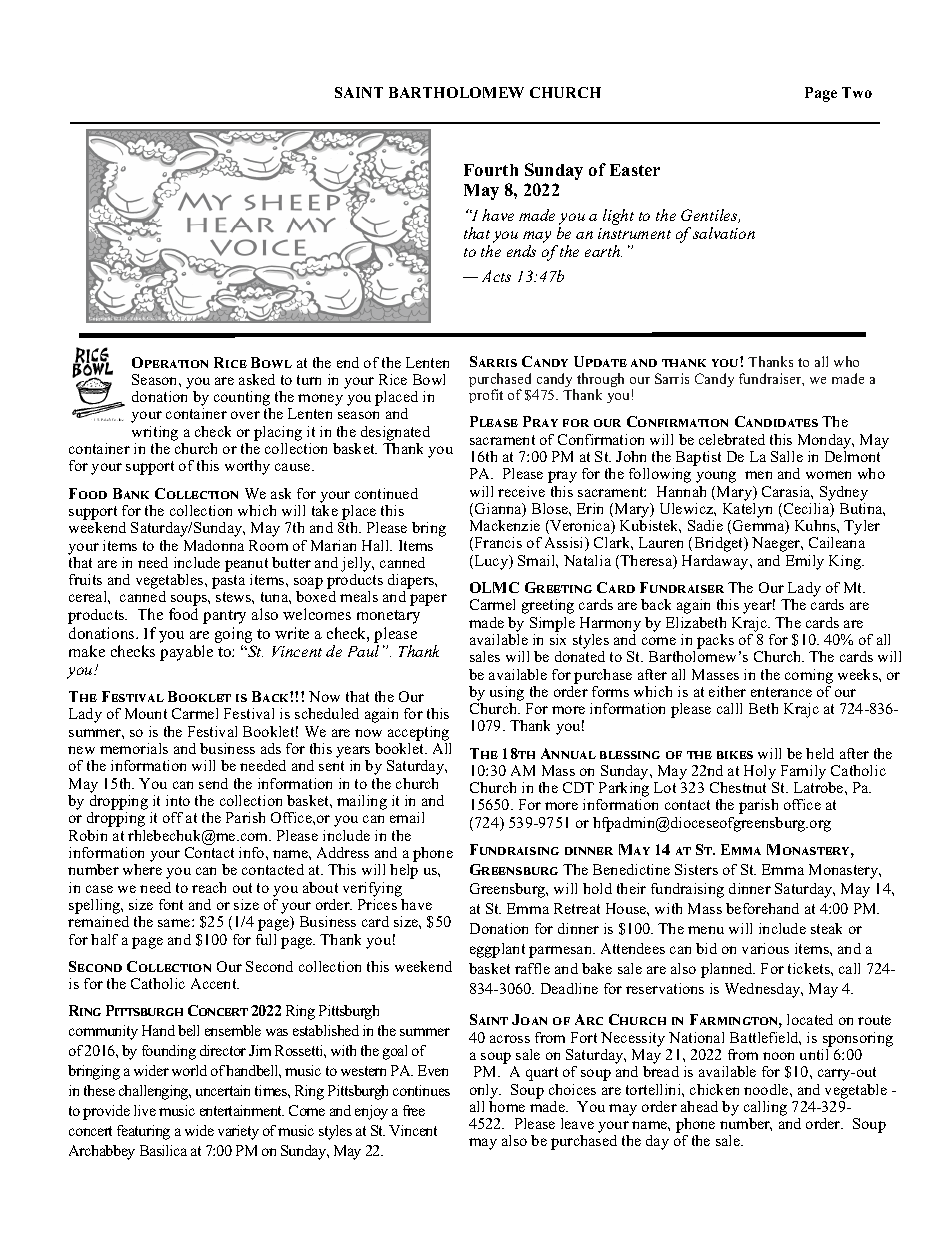 The height and width of the document is (1233, 952). I want to click on profit, so click(486, 396).
